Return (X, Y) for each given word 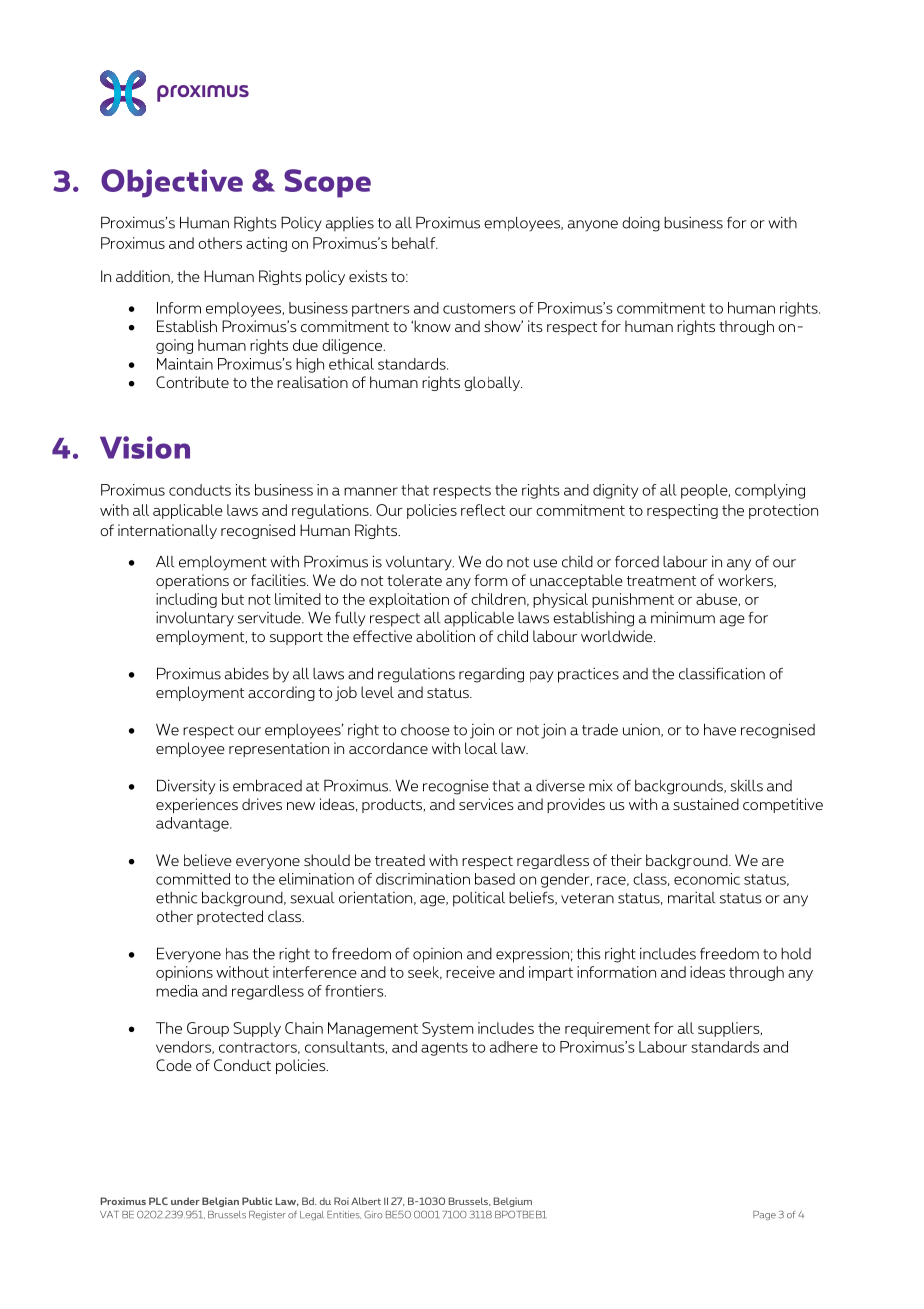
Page (764, 1215)
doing (641, 224)
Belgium (513, 1202)
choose (425, 730)
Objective (172, 183)
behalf (415, 243)
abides (247, 673)
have (720, 730)
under (185, 1201)
